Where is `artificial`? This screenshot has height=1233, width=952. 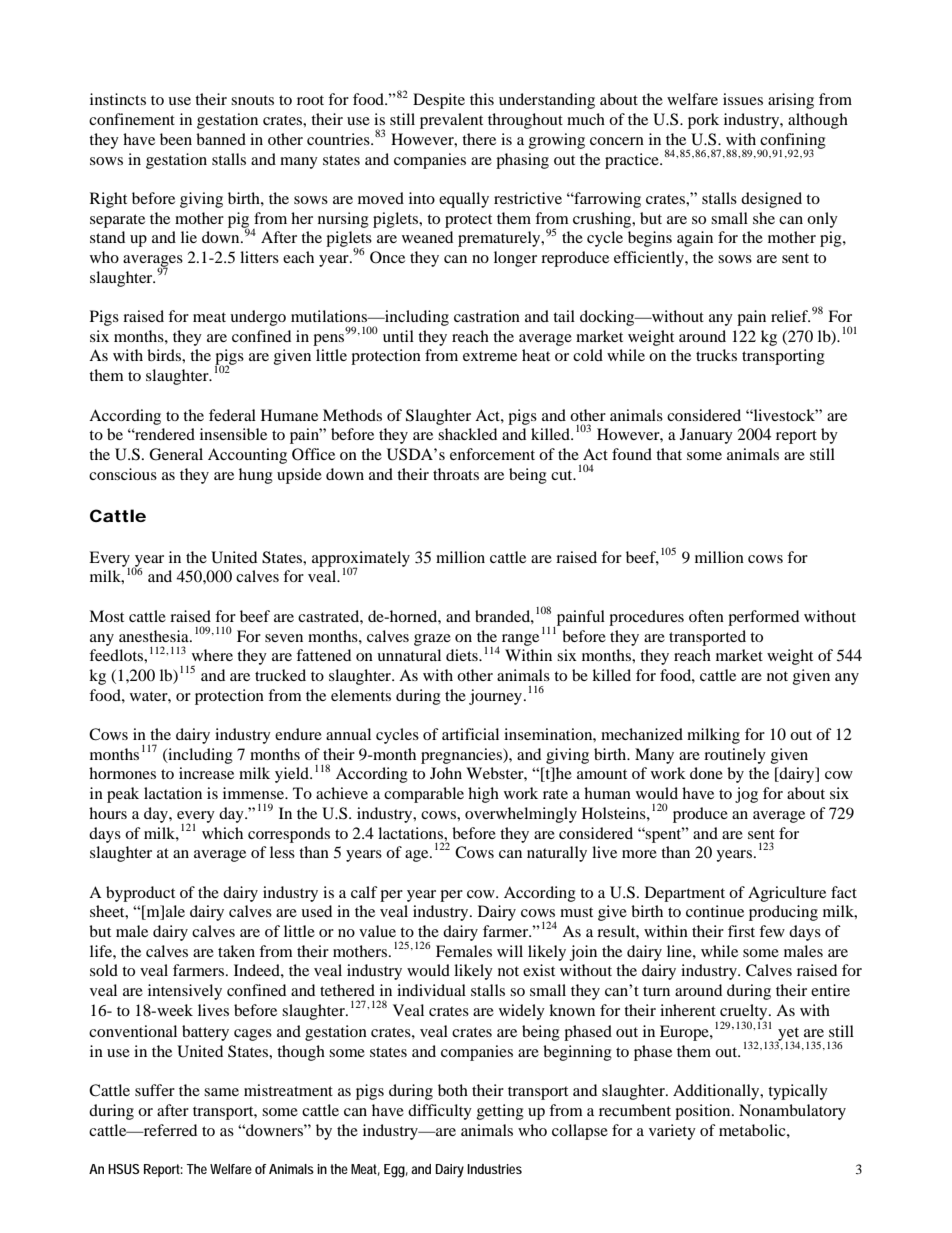
artificial is located at coordinates (470, 734).
